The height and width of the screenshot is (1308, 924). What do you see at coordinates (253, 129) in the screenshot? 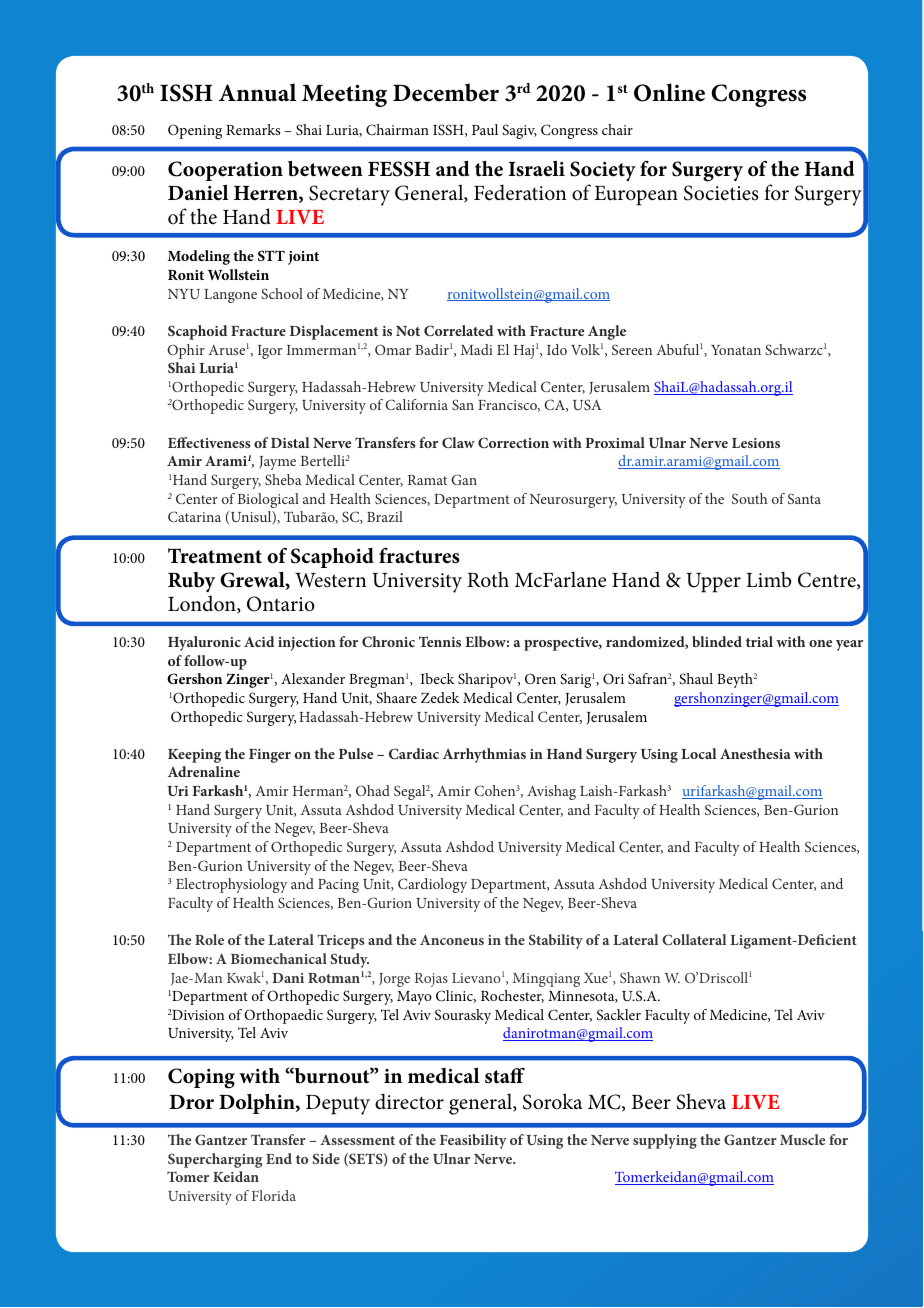
I see `Remarks` at bounding box center [253, 129].
